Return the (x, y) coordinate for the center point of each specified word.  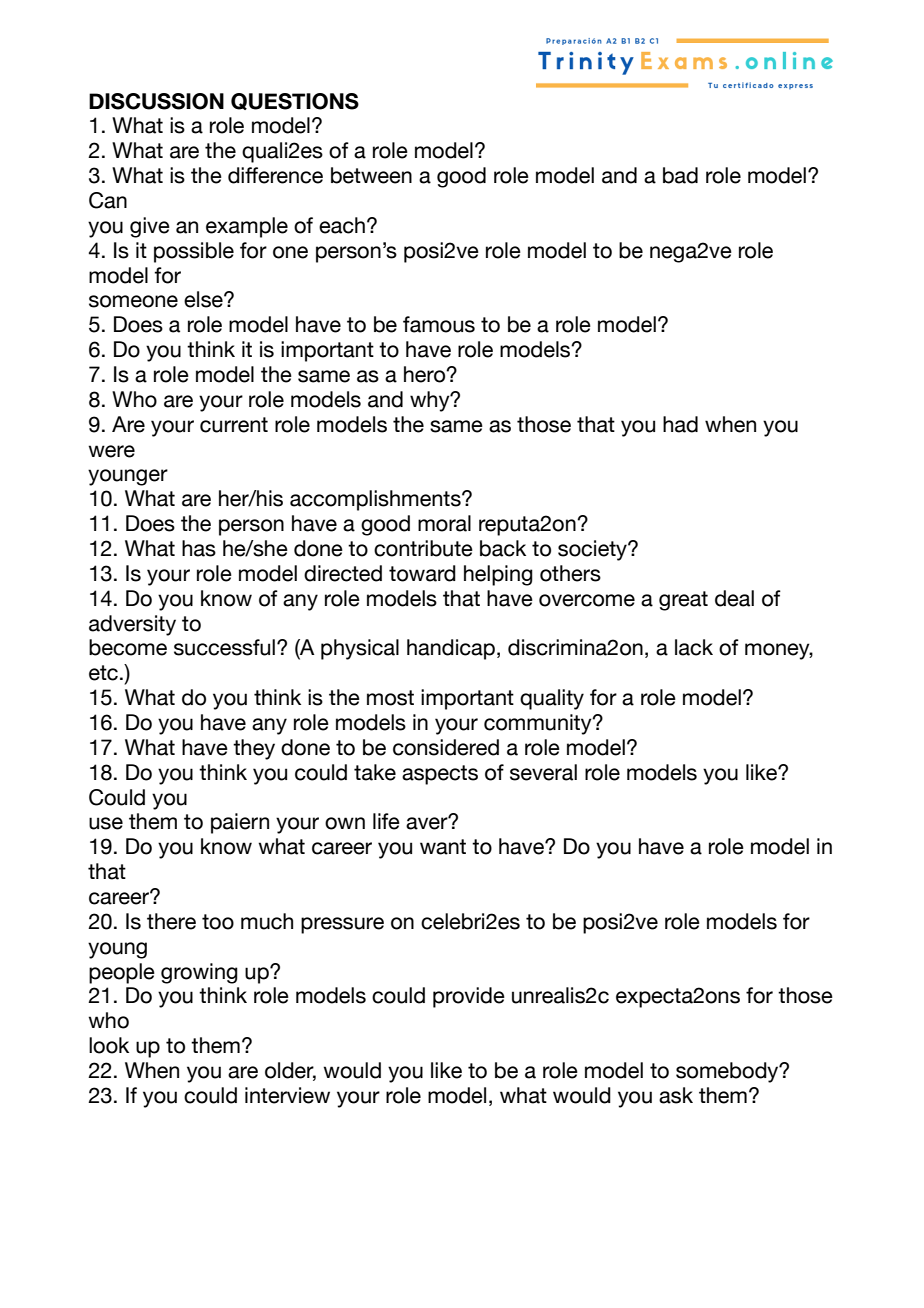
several (543, 772)
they (254, 749)
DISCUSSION (156, 101)
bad (680, 175)
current (234, 425)
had (680, 424)
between (371, 175)
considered (446, 747)
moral (444, 523)
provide (469, 997)
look (109, 1045)
